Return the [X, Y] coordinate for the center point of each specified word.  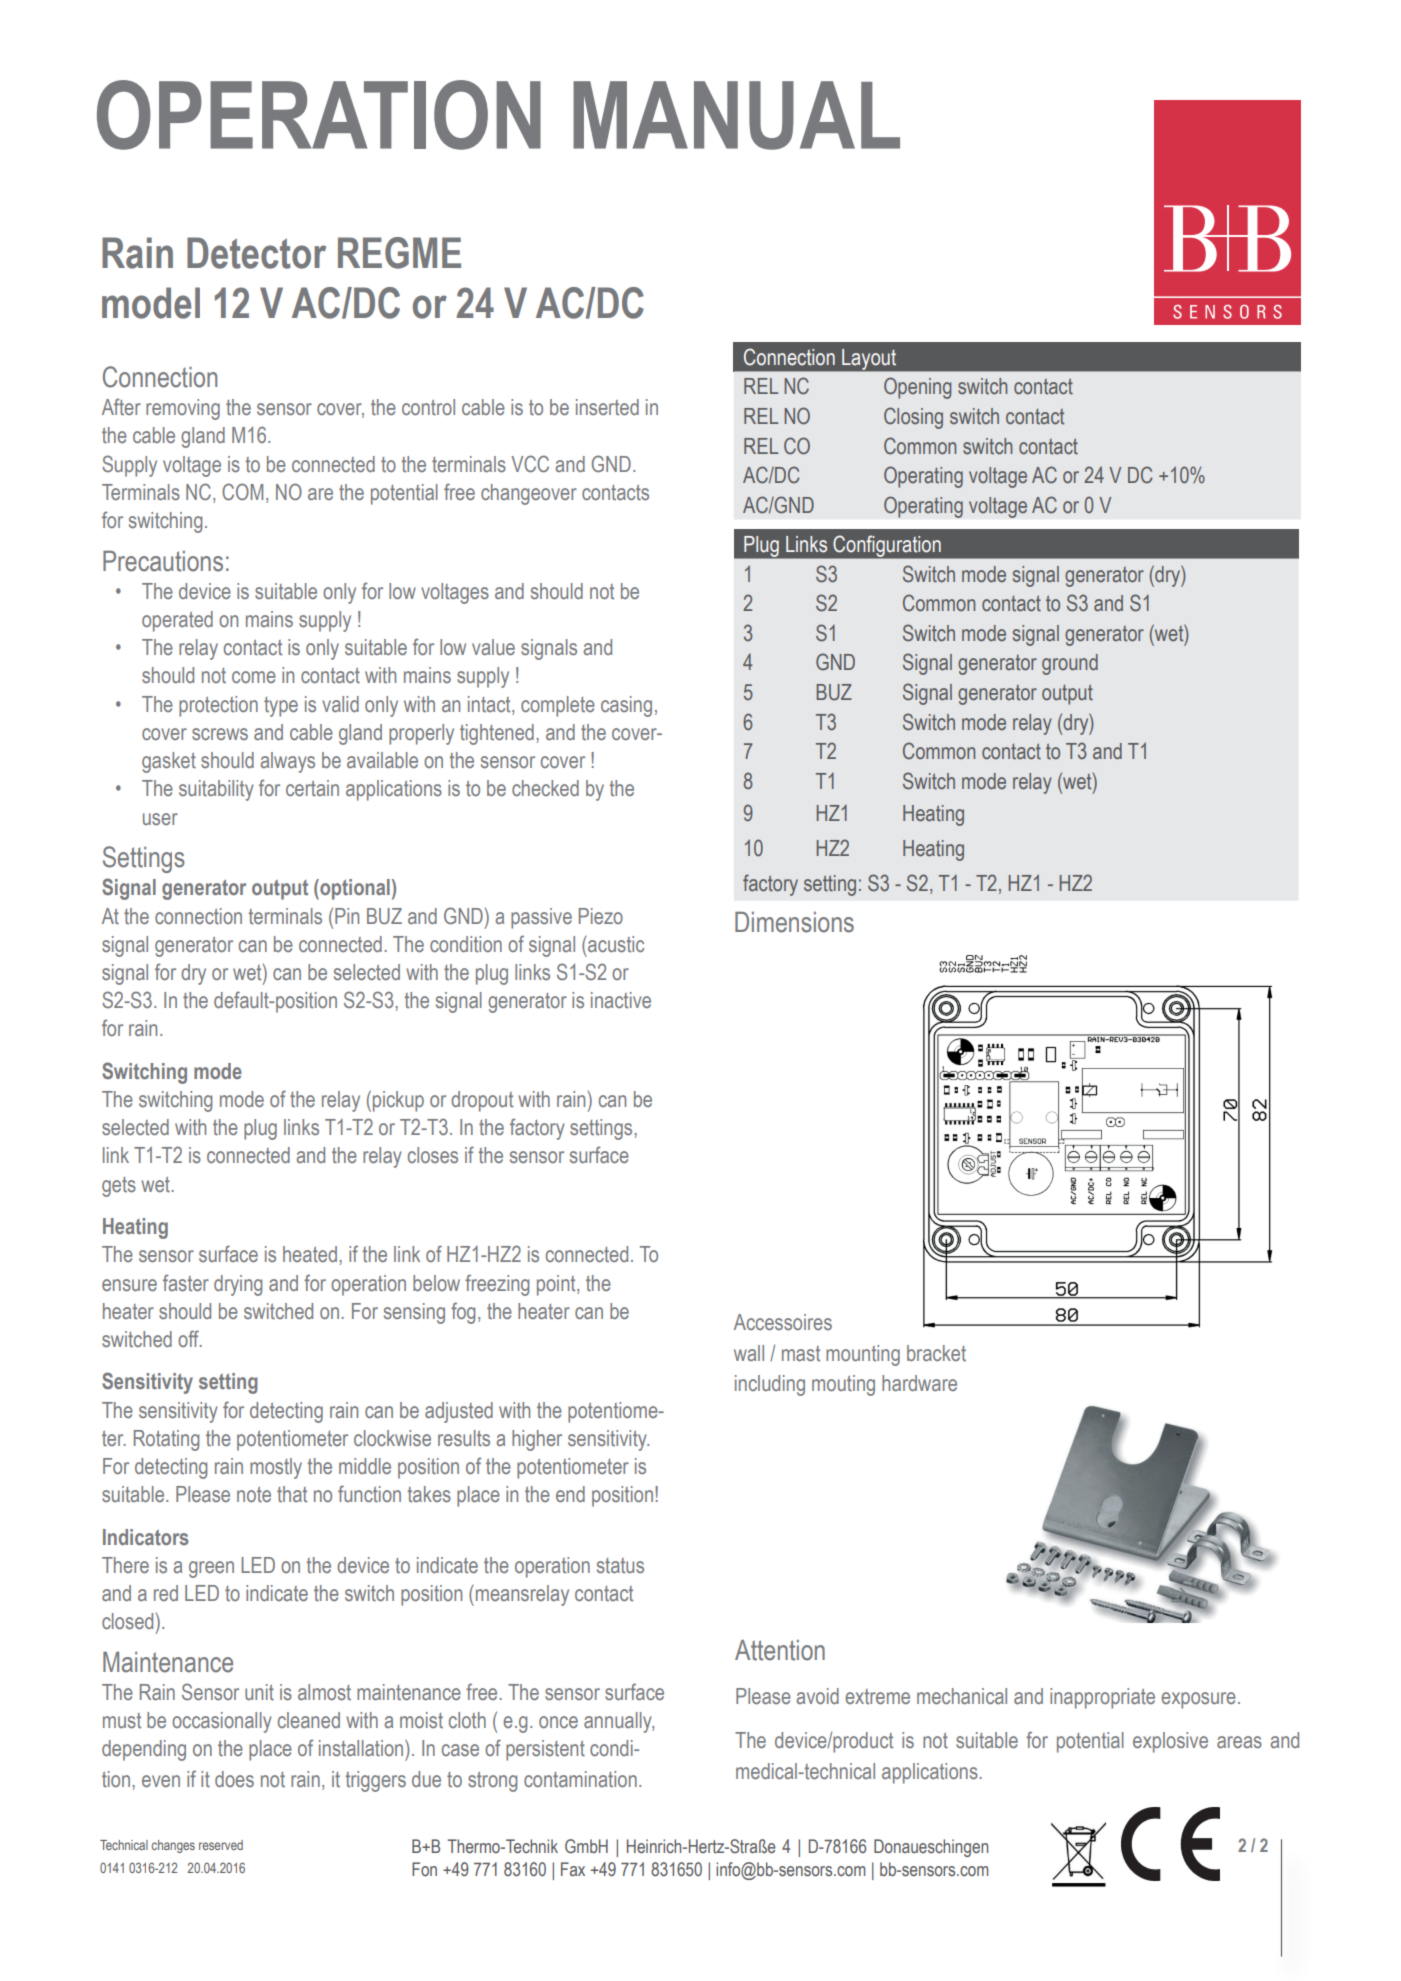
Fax [573, 1869]
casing [626, 706]
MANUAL [736, 115]
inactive [621, 1000]
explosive [1170, 1742]
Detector [256, 253]
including [770, 1385]
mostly [276, 1468]
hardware [919, 1383]
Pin [347, 916]
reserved [221, 1845]
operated [177, 621]
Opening [917, 388]
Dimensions [794, 922]
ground [1070, 664]
